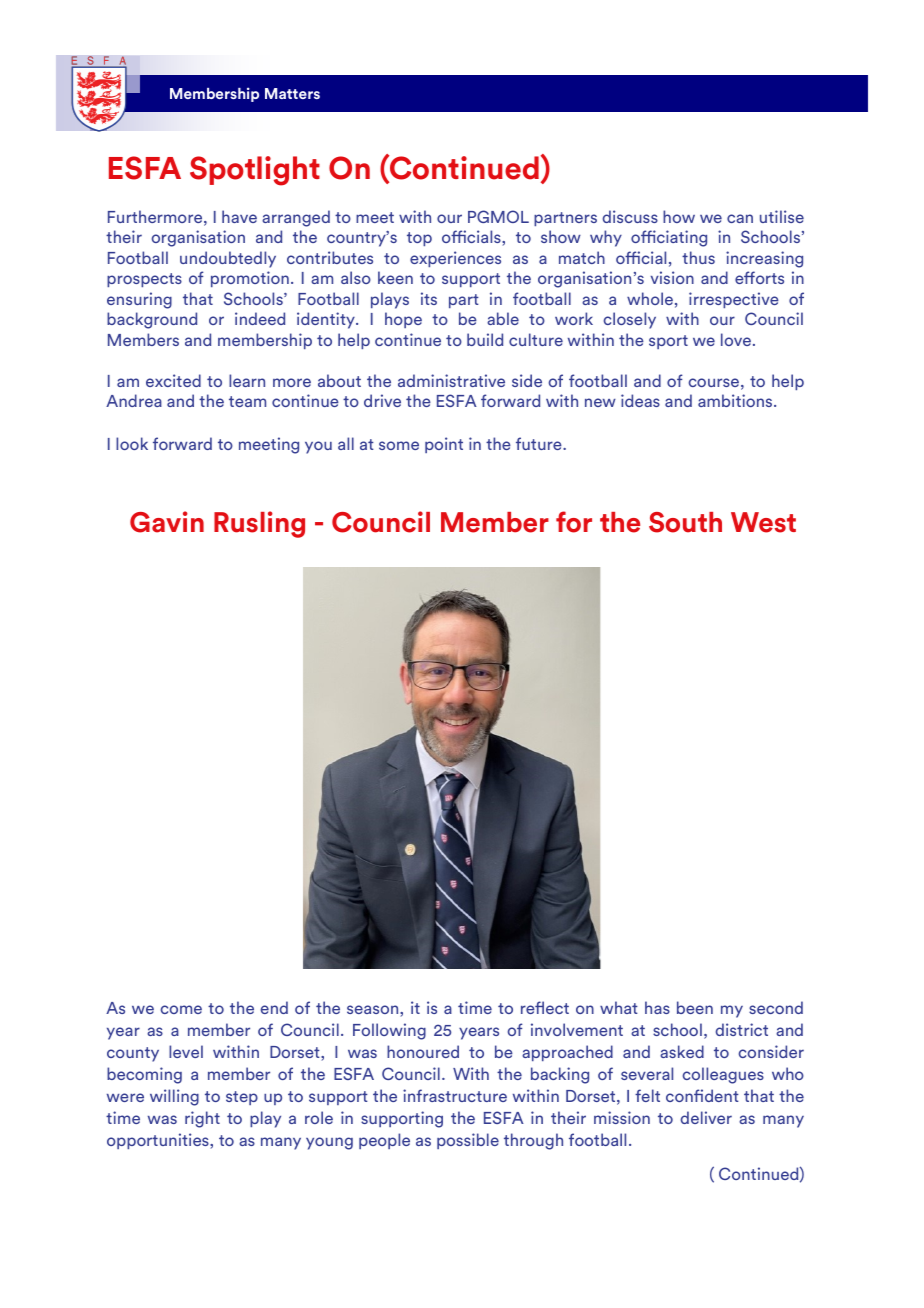  What do you see at coordinates (444, 445) in the screenshot?
I see `point` at bounding box center [444, 445].
